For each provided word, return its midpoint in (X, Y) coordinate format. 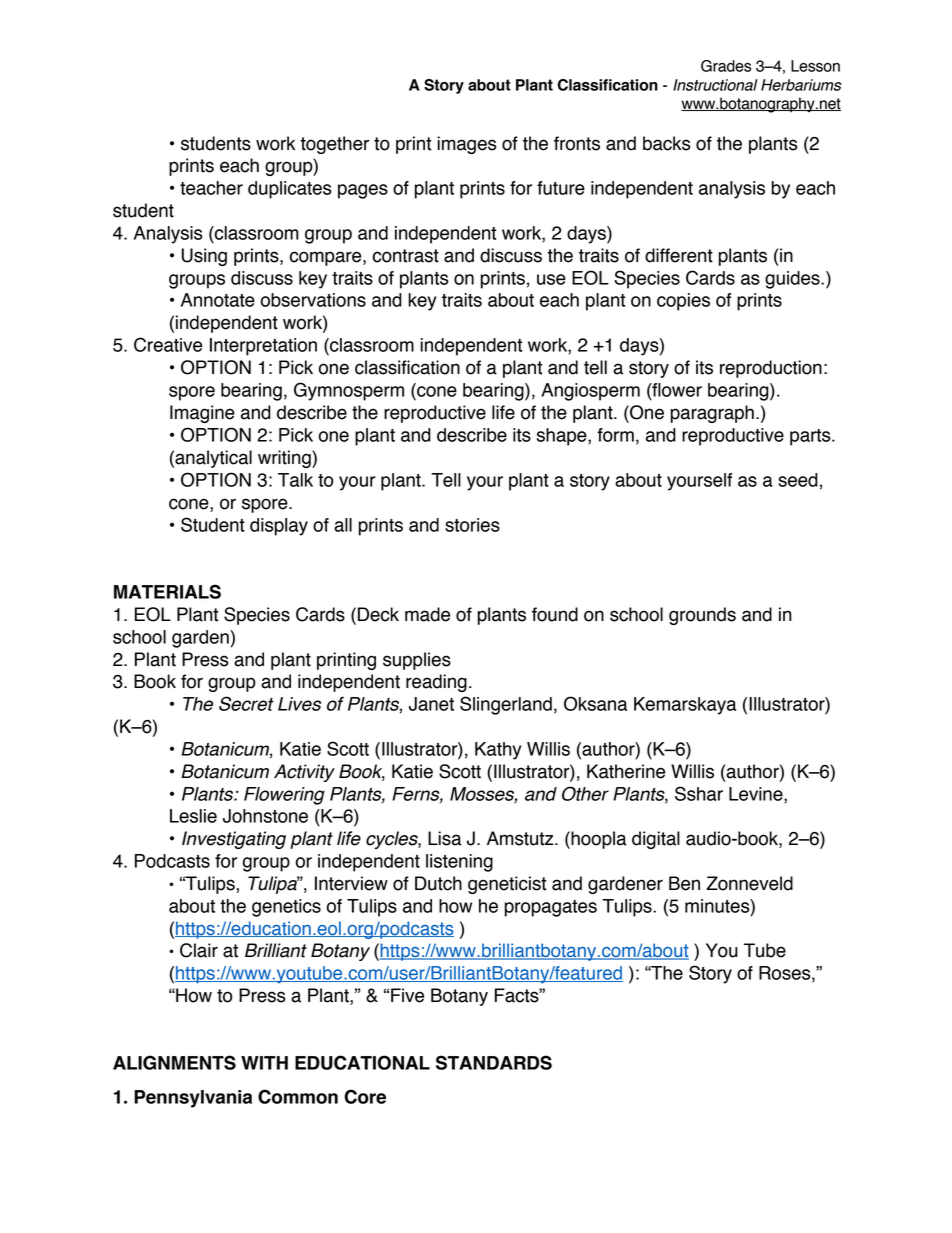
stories (472, 525)
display (279, 527)
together (335, 145)
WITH (264, 1063)
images (466, 145)
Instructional (715, 85)
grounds (702, 616)
